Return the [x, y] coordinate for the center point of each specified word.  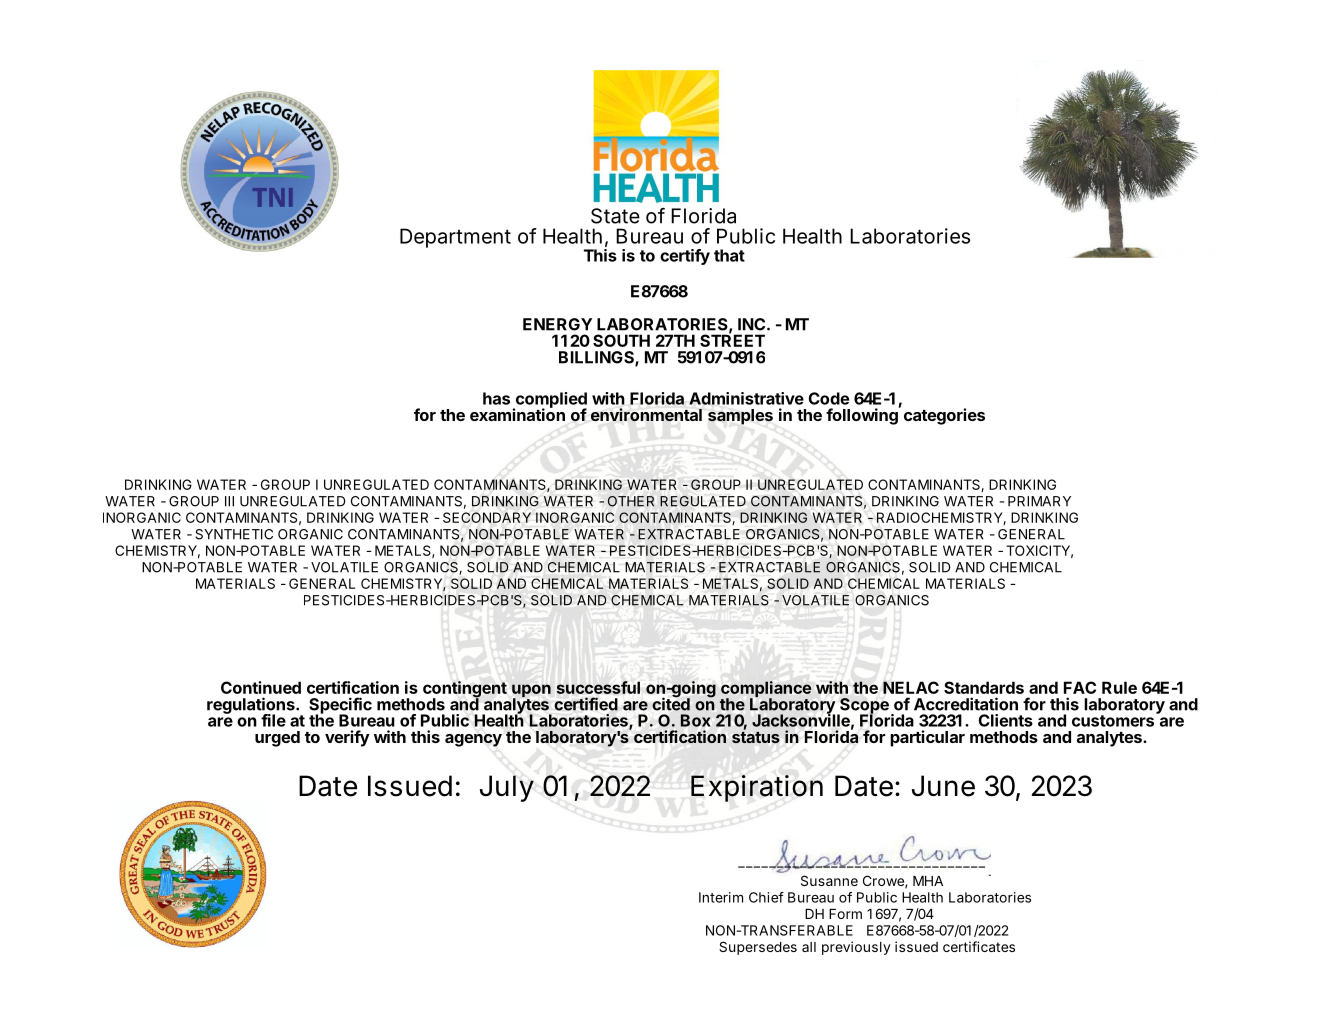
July [507, 788]
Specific [340, 706]
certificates [979, 946]
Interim [721, 897]
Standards [984, 687]
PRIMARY [1039, 501]
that [729, 255]
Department [455, 238]
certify [685, 257]
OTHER [631, 501]
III [229, 501]
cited [671, 703]
